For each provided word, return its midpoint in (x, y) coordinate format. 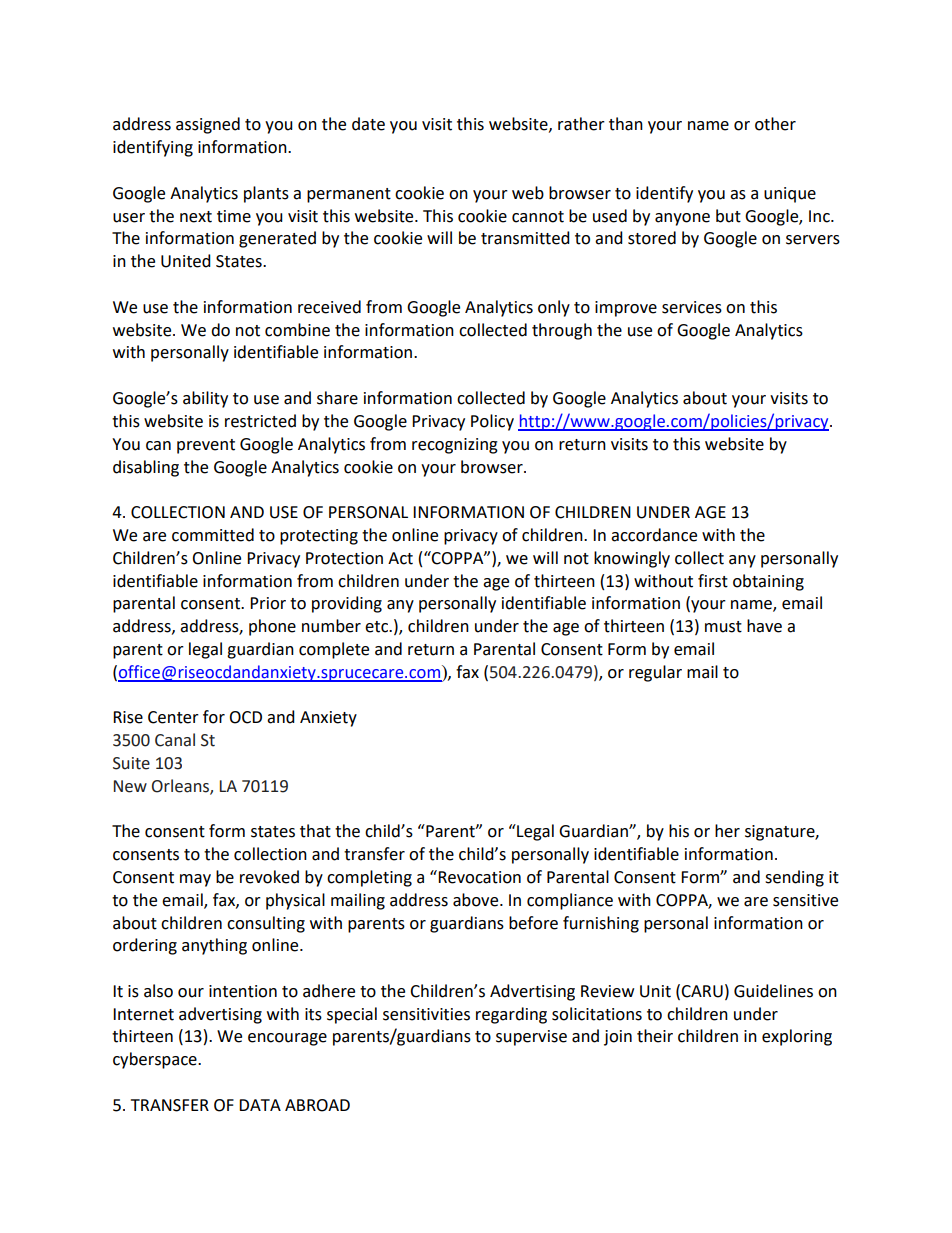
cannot (538, 217)
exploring (797, 1037)
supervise (531, 1038)
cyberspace (156, 1060)
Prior (268, 603)
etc (377, 627)
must (723, 627)
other (775, 124)
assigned (208, 125)
